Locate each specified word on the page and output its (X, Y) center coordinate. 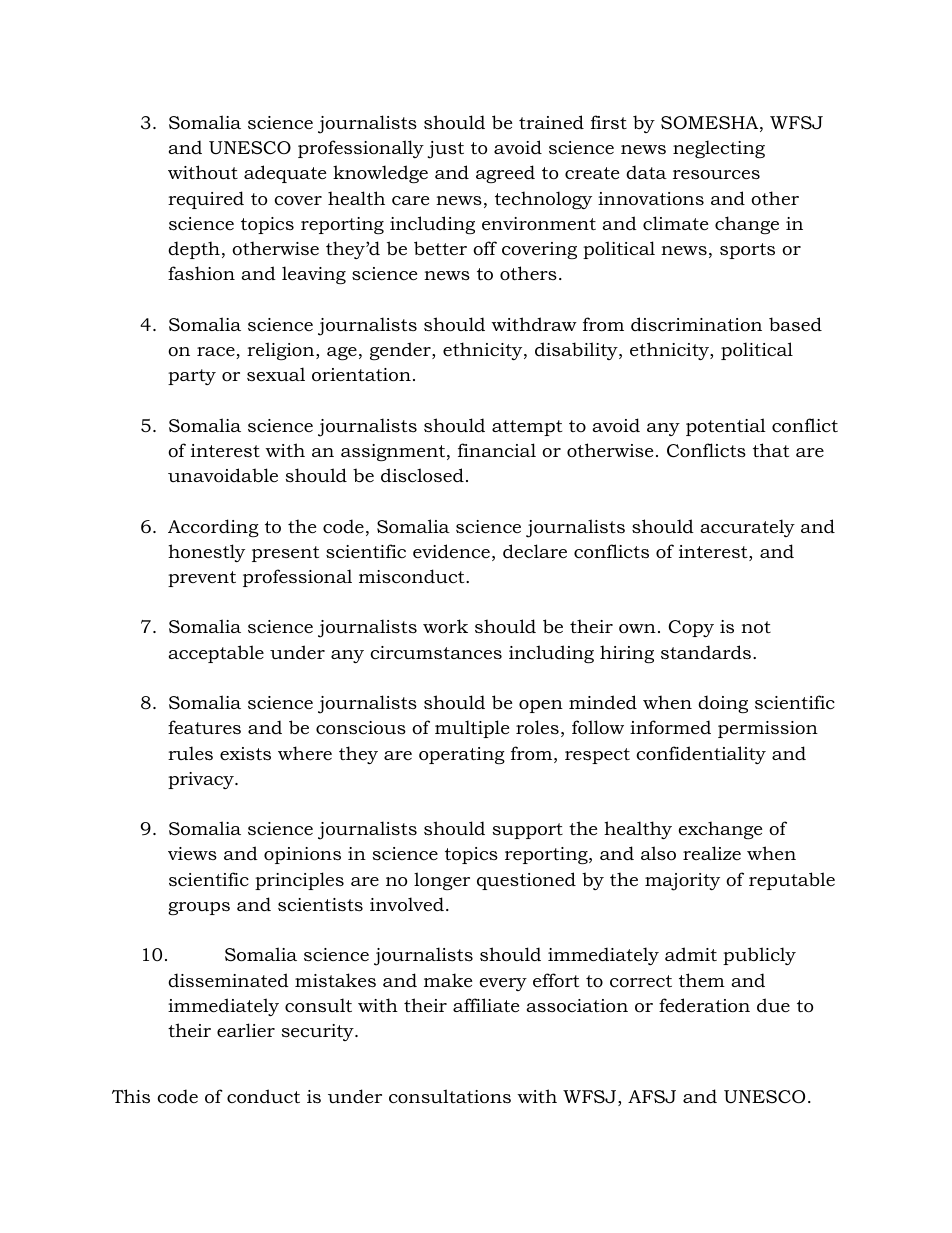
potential (726, 427)
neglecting (719, 149)
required (206, 200)
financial (497, 450)
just (446, 150)
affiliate (486, 1005)
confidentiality (701, 755)
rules (190, 753)
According (213, 528)
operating (462, 755)
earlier (246, 1030)
